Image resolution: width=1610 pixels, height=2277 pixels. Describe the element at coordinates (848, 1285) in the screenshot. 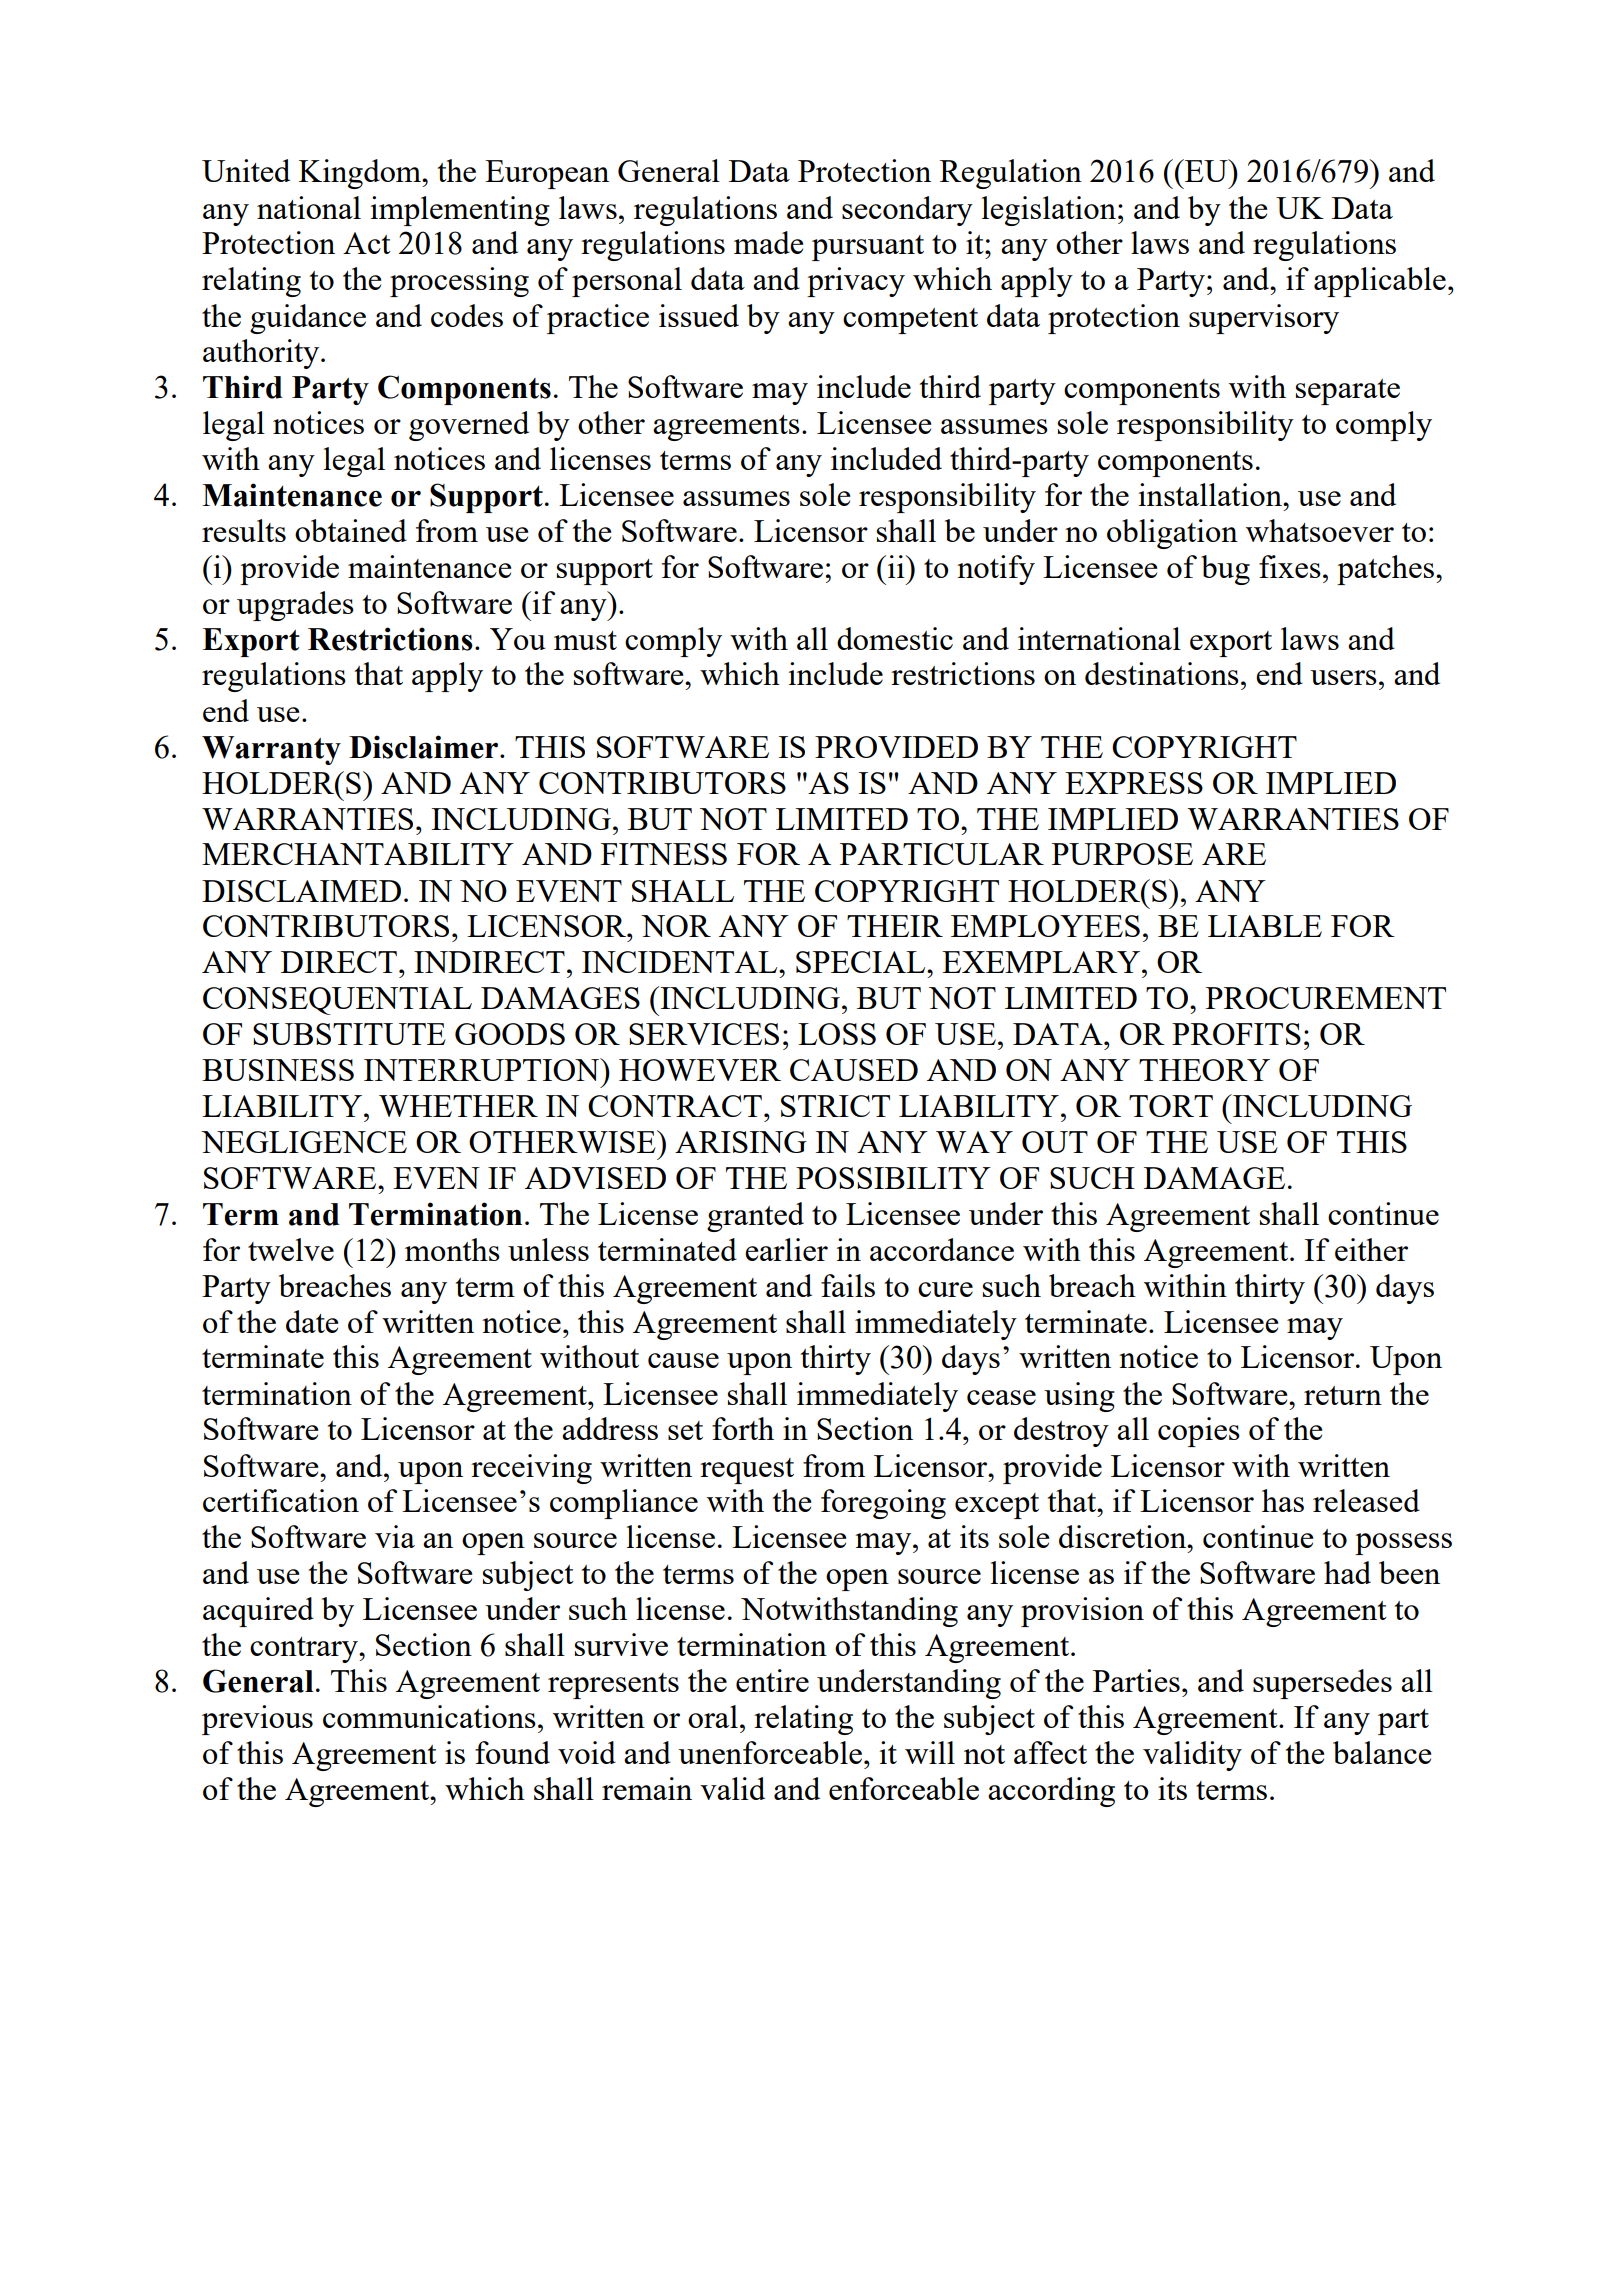

I see `fails` at that location.
